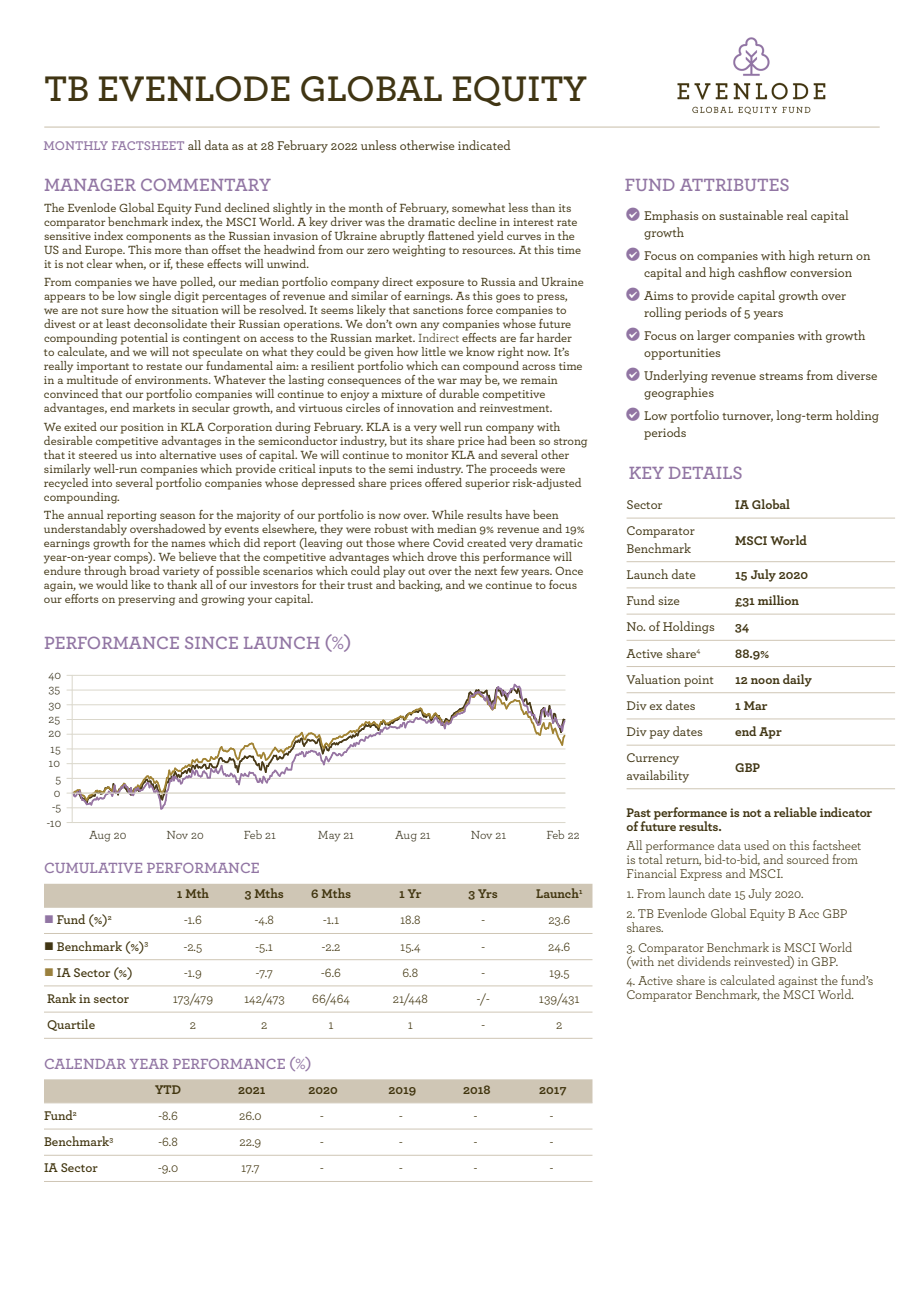 This page has height=1308, width=924. Describe the element at coordinates (704, 961) in the page. I see `dividends` at that location.
